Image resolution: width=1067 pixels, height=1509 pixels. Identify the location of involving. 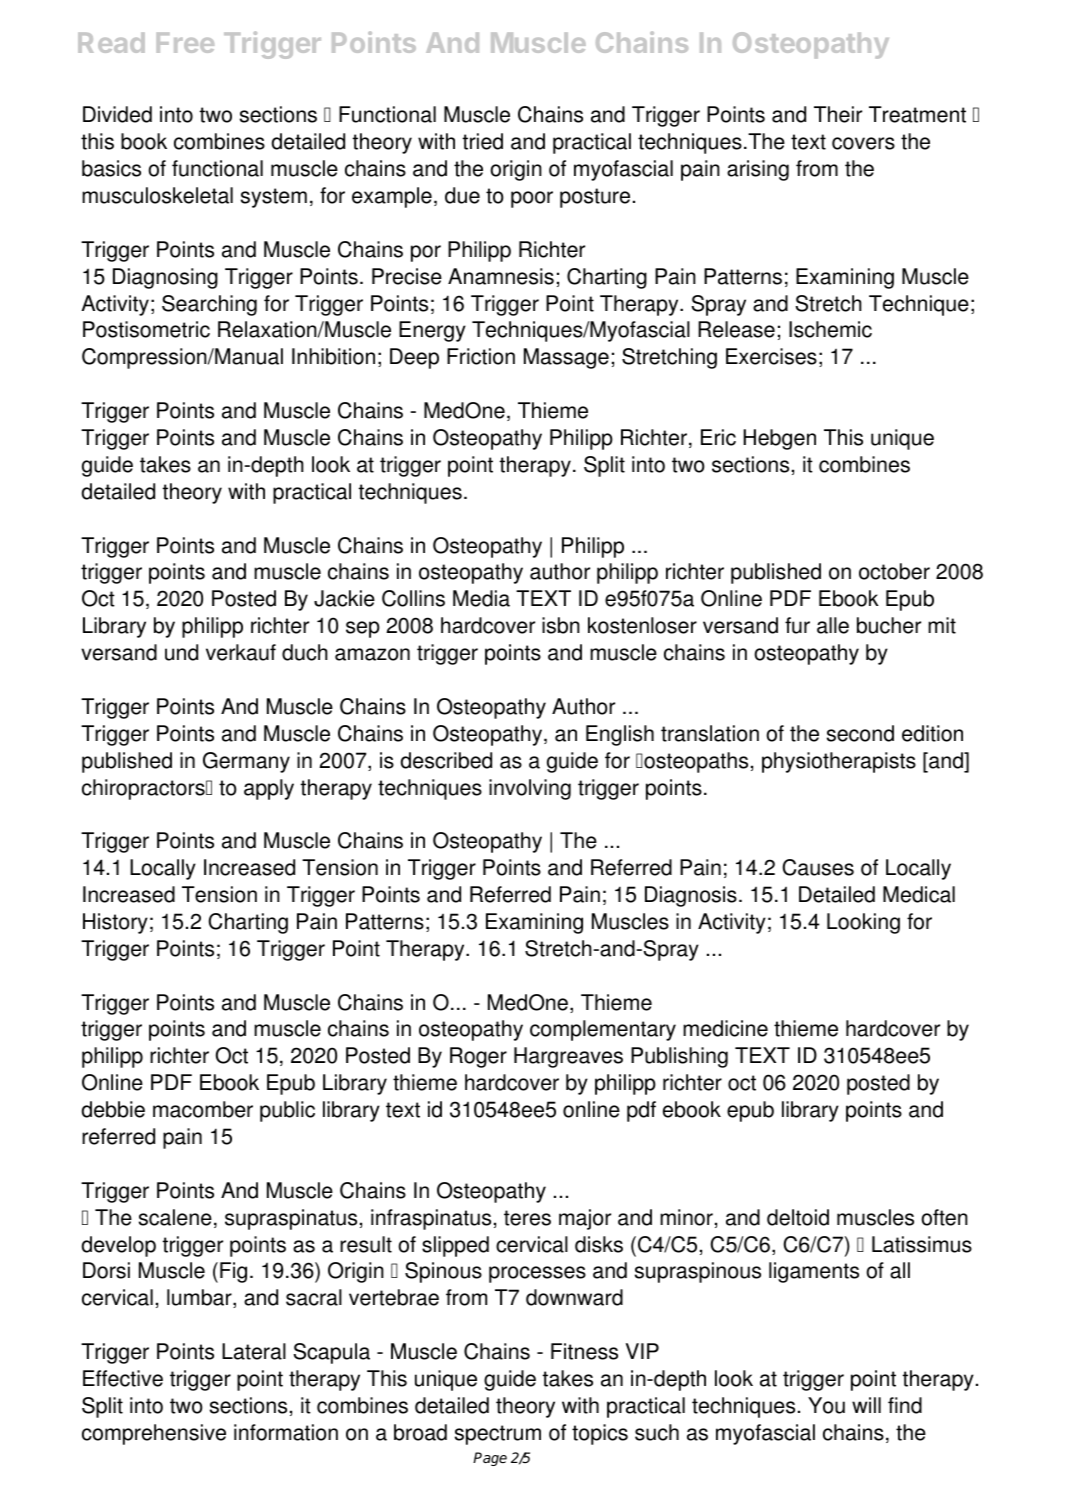
(530, 789).
